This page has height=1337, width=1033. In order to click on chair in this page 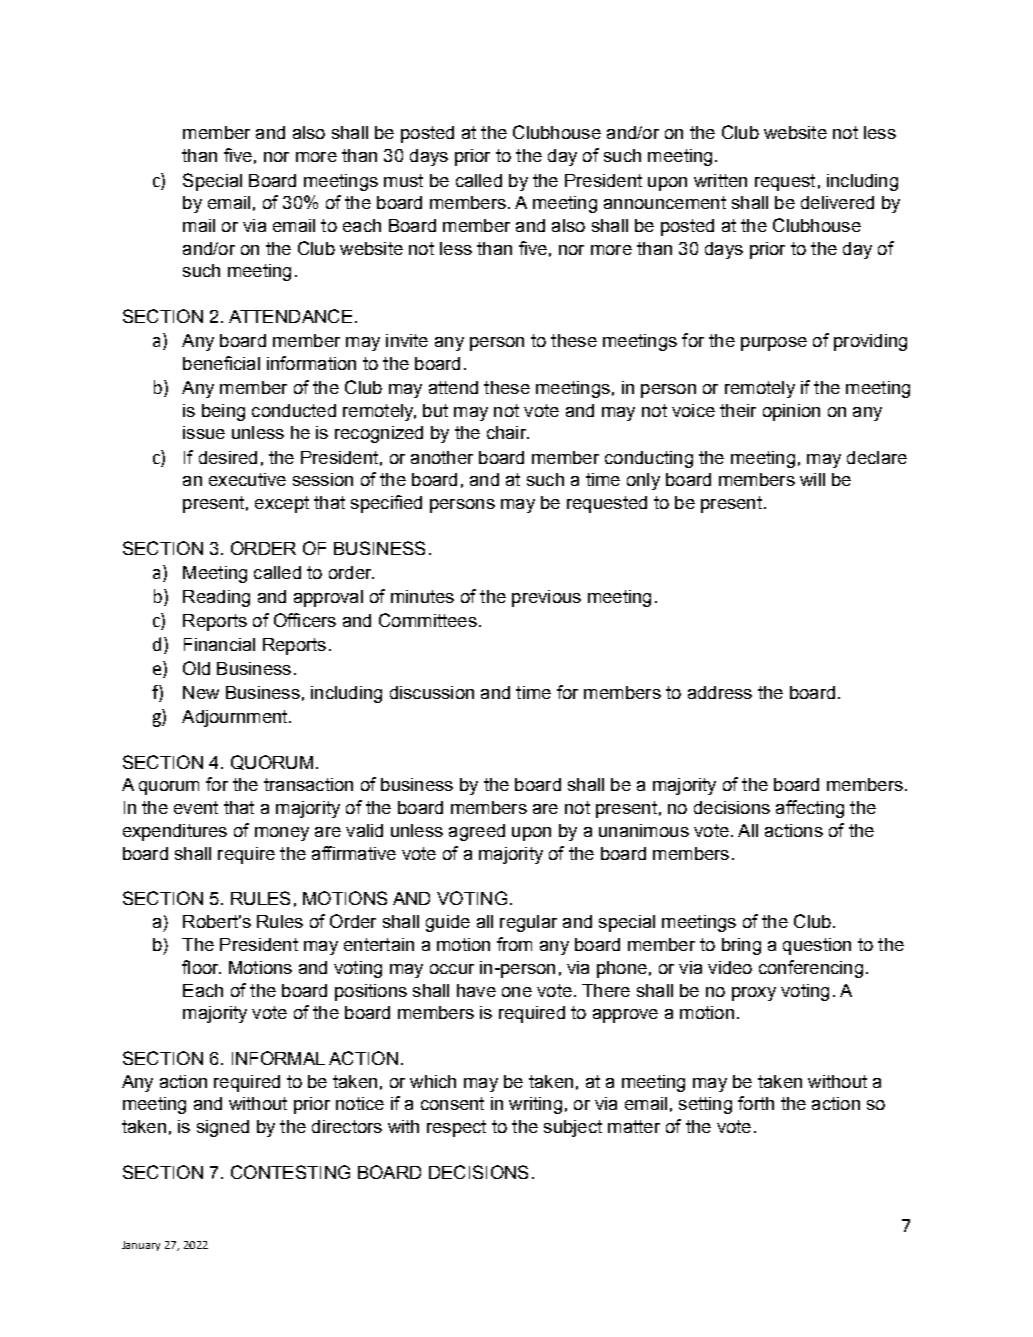, I will do `click(507, 432)`.
